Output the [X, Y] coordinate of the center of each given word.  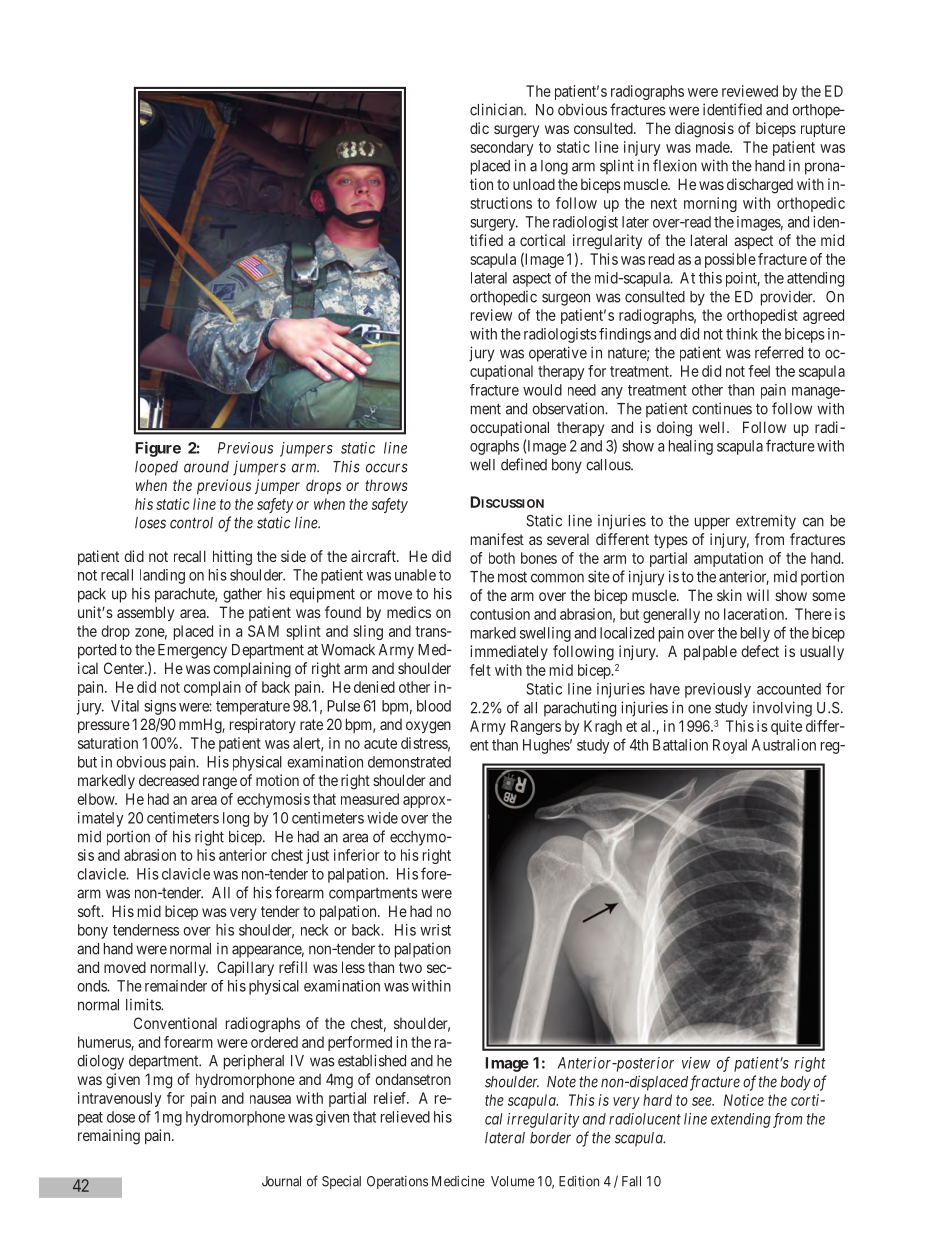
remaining [109, 1137]
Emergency [192, 651]
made [713, 147]
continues [722, 408]
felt [480, 670]
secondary [501, 148]
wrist [435, 930]
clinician [498, 109]
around [206, 467]
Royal [730, 746]
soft [90, 911]
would [542, 390]
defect [760, 651]
